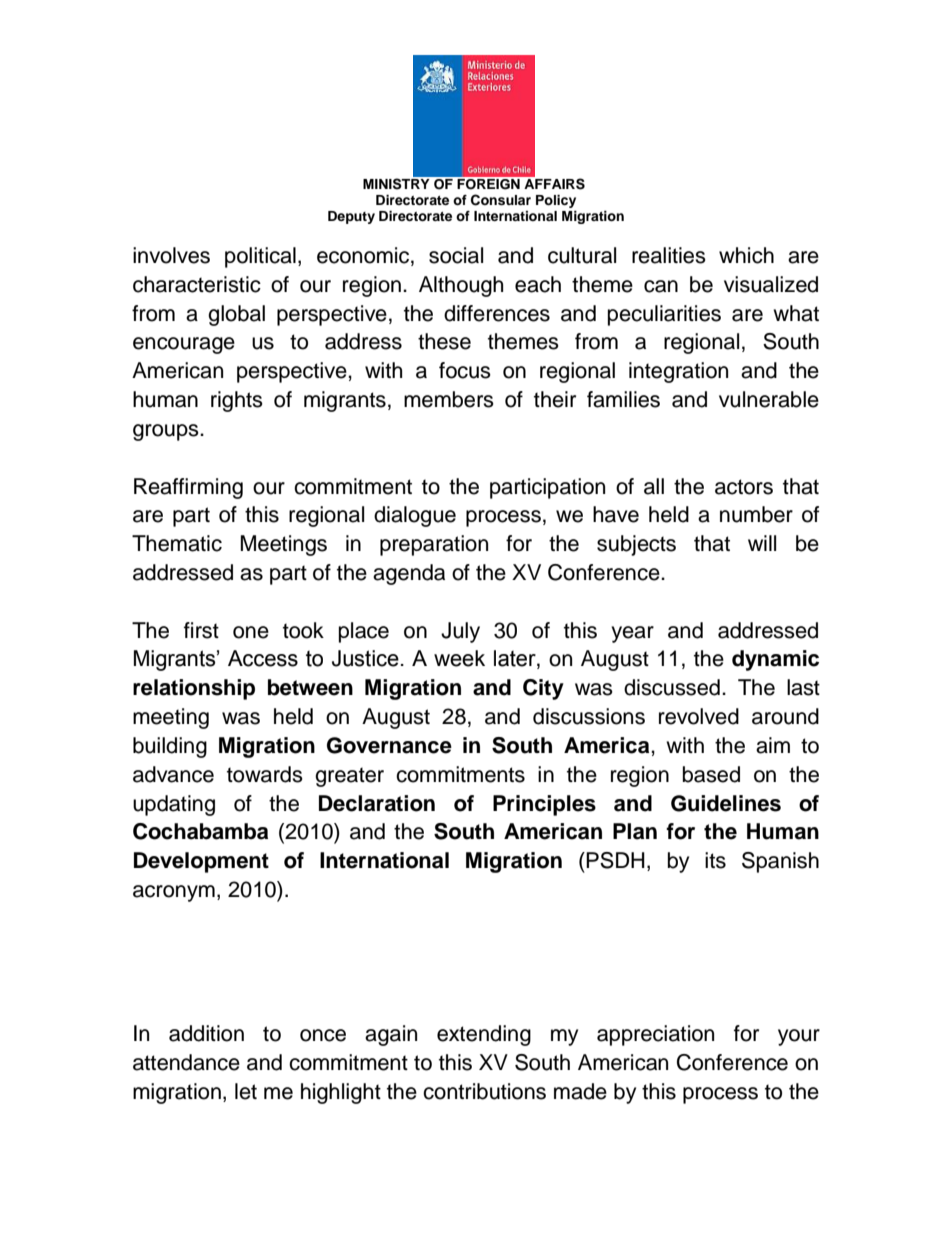  I want to click on revolved, so click(699, 716).
